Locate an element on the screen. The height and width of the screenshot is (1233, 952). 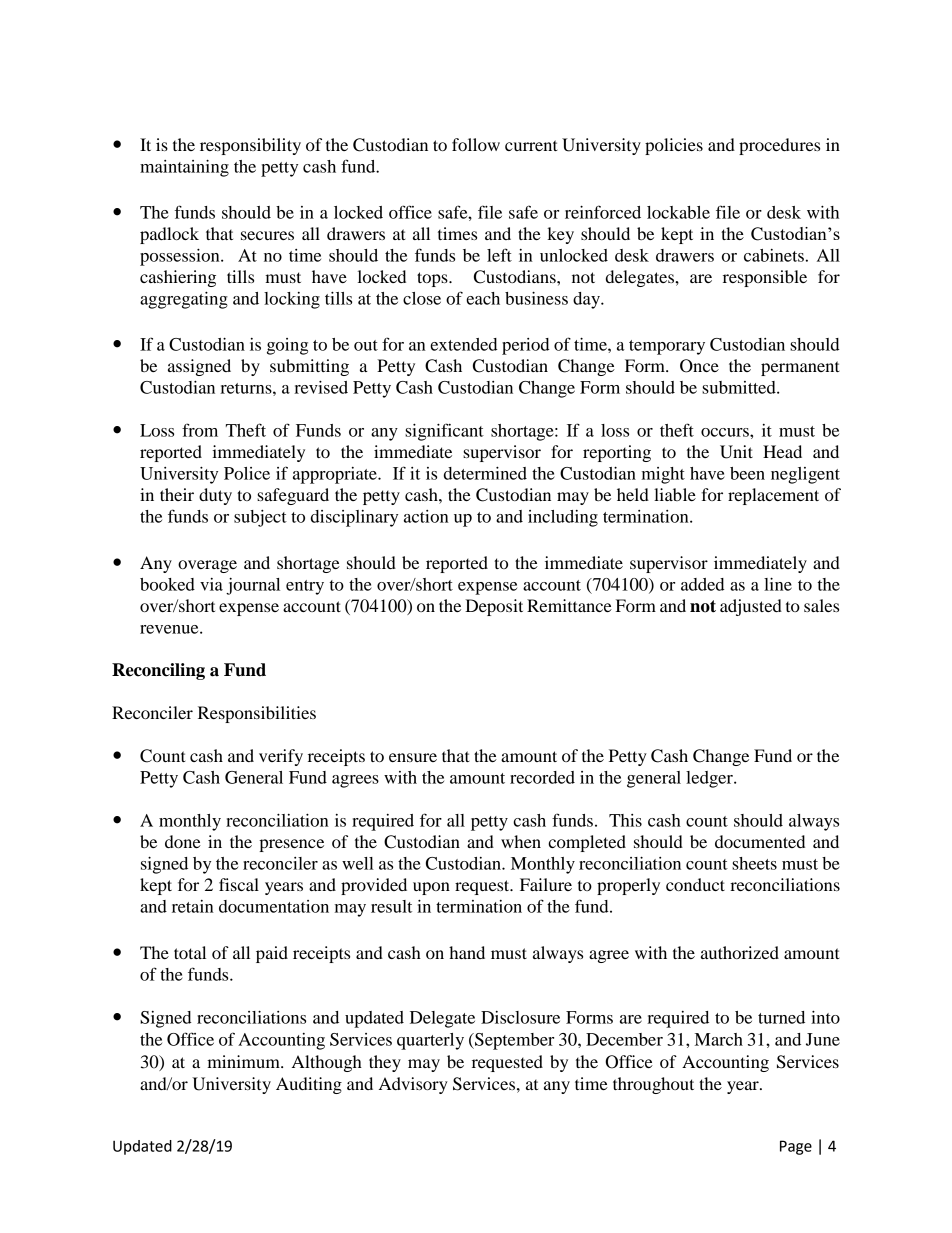
revenue is located at coordinates (170, 629).
